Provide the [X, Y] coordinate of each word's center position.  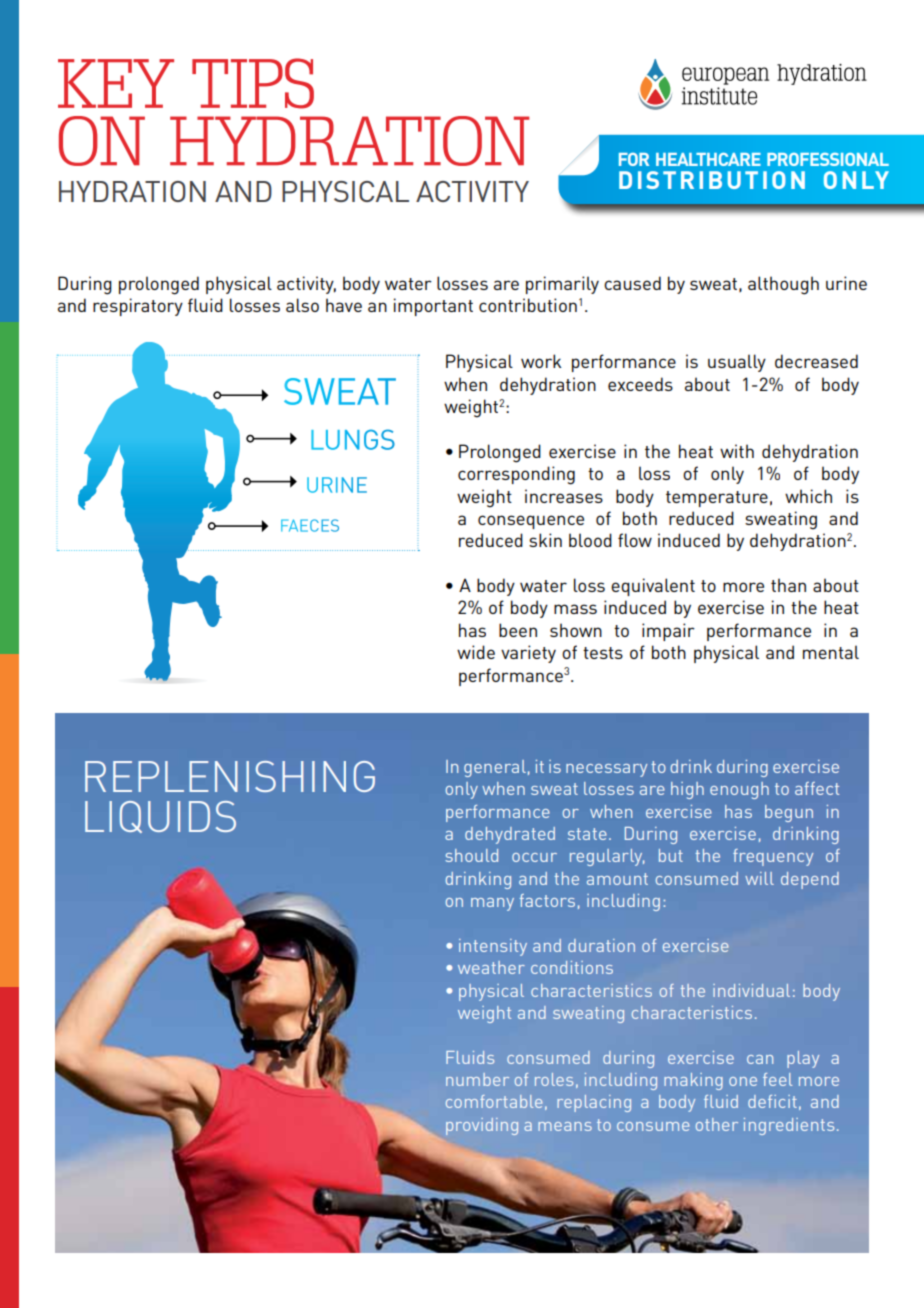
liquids [160, 817]
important [433, 307]
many [492, 904]
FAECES [310, 525]
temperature [717, 499]
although [783, 285]
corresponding [516, 475]
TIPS [253, 83]
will [759, 878]
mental [831, 652]
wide [476, 652]
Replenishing [230, 776]
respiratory [138, 307]
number [477, 1079]
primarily [562, 285]
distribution [712, 180]
